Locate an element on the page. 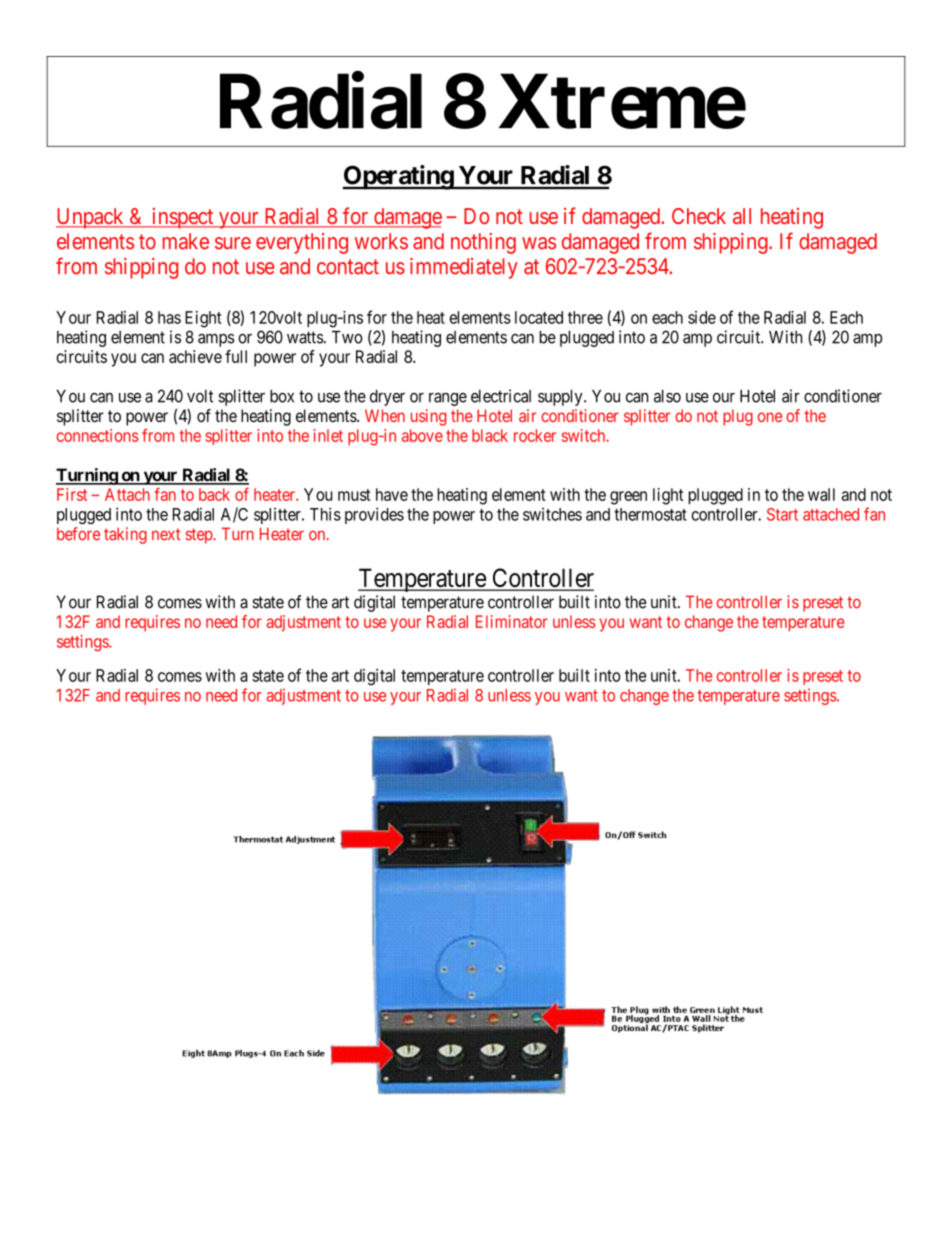  step is located at coordinates (200, 536).
